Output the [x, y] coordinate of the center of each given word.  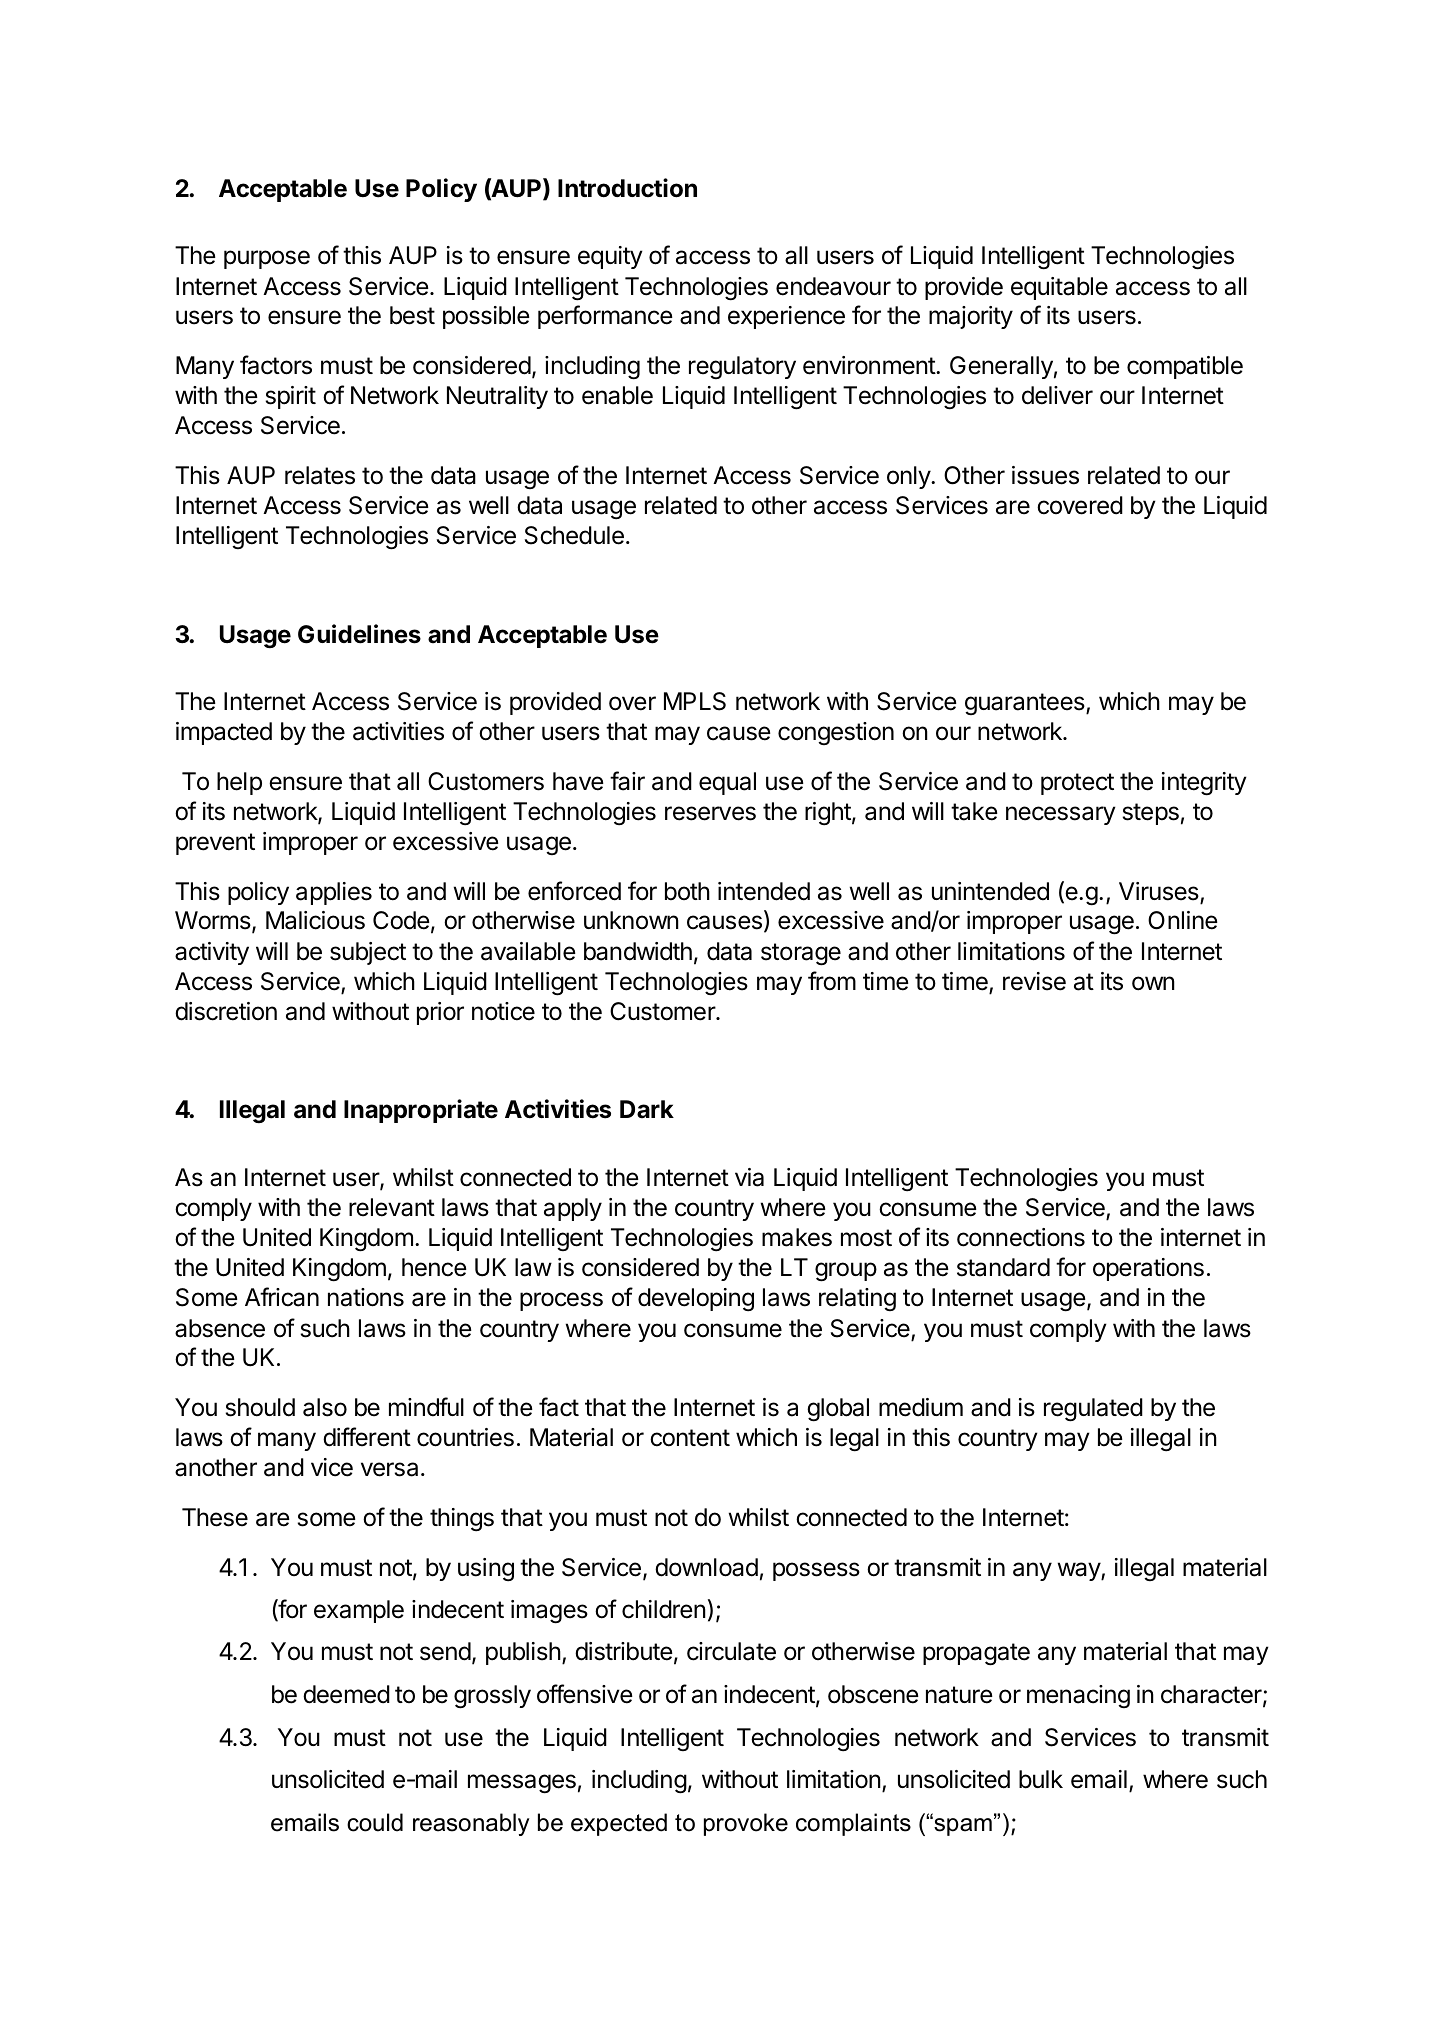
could [375, 1822]
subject [368, 953]
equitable [1059, 288]
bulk [1041, 1779]
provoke [746, 1824]
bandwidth [638, 951]
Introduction [627, 188]
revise [1034, 981]
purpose [267, 259]
